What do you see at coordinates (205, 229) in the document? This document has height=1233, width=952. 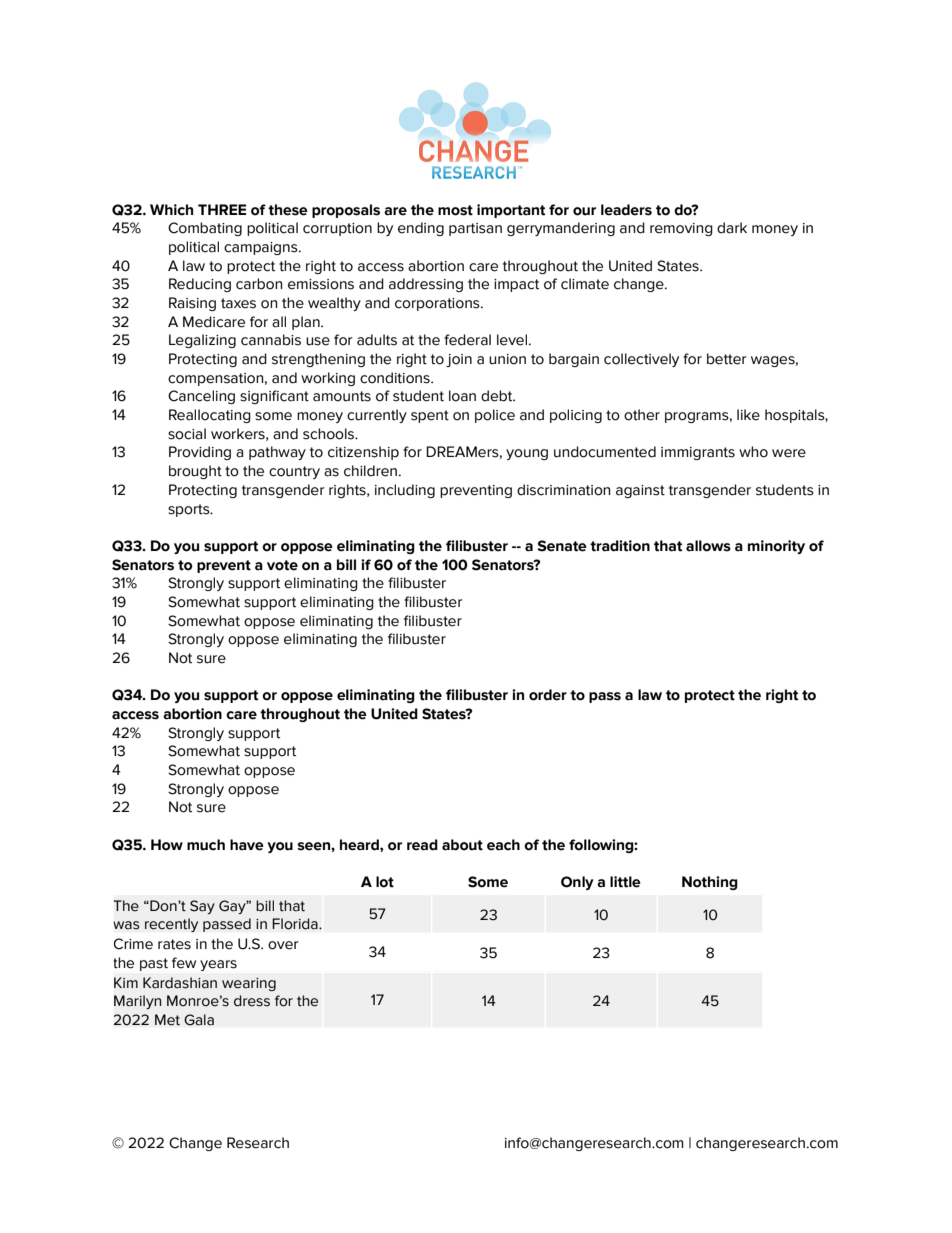 I see `Combating` at bounding box center [205, 229].
